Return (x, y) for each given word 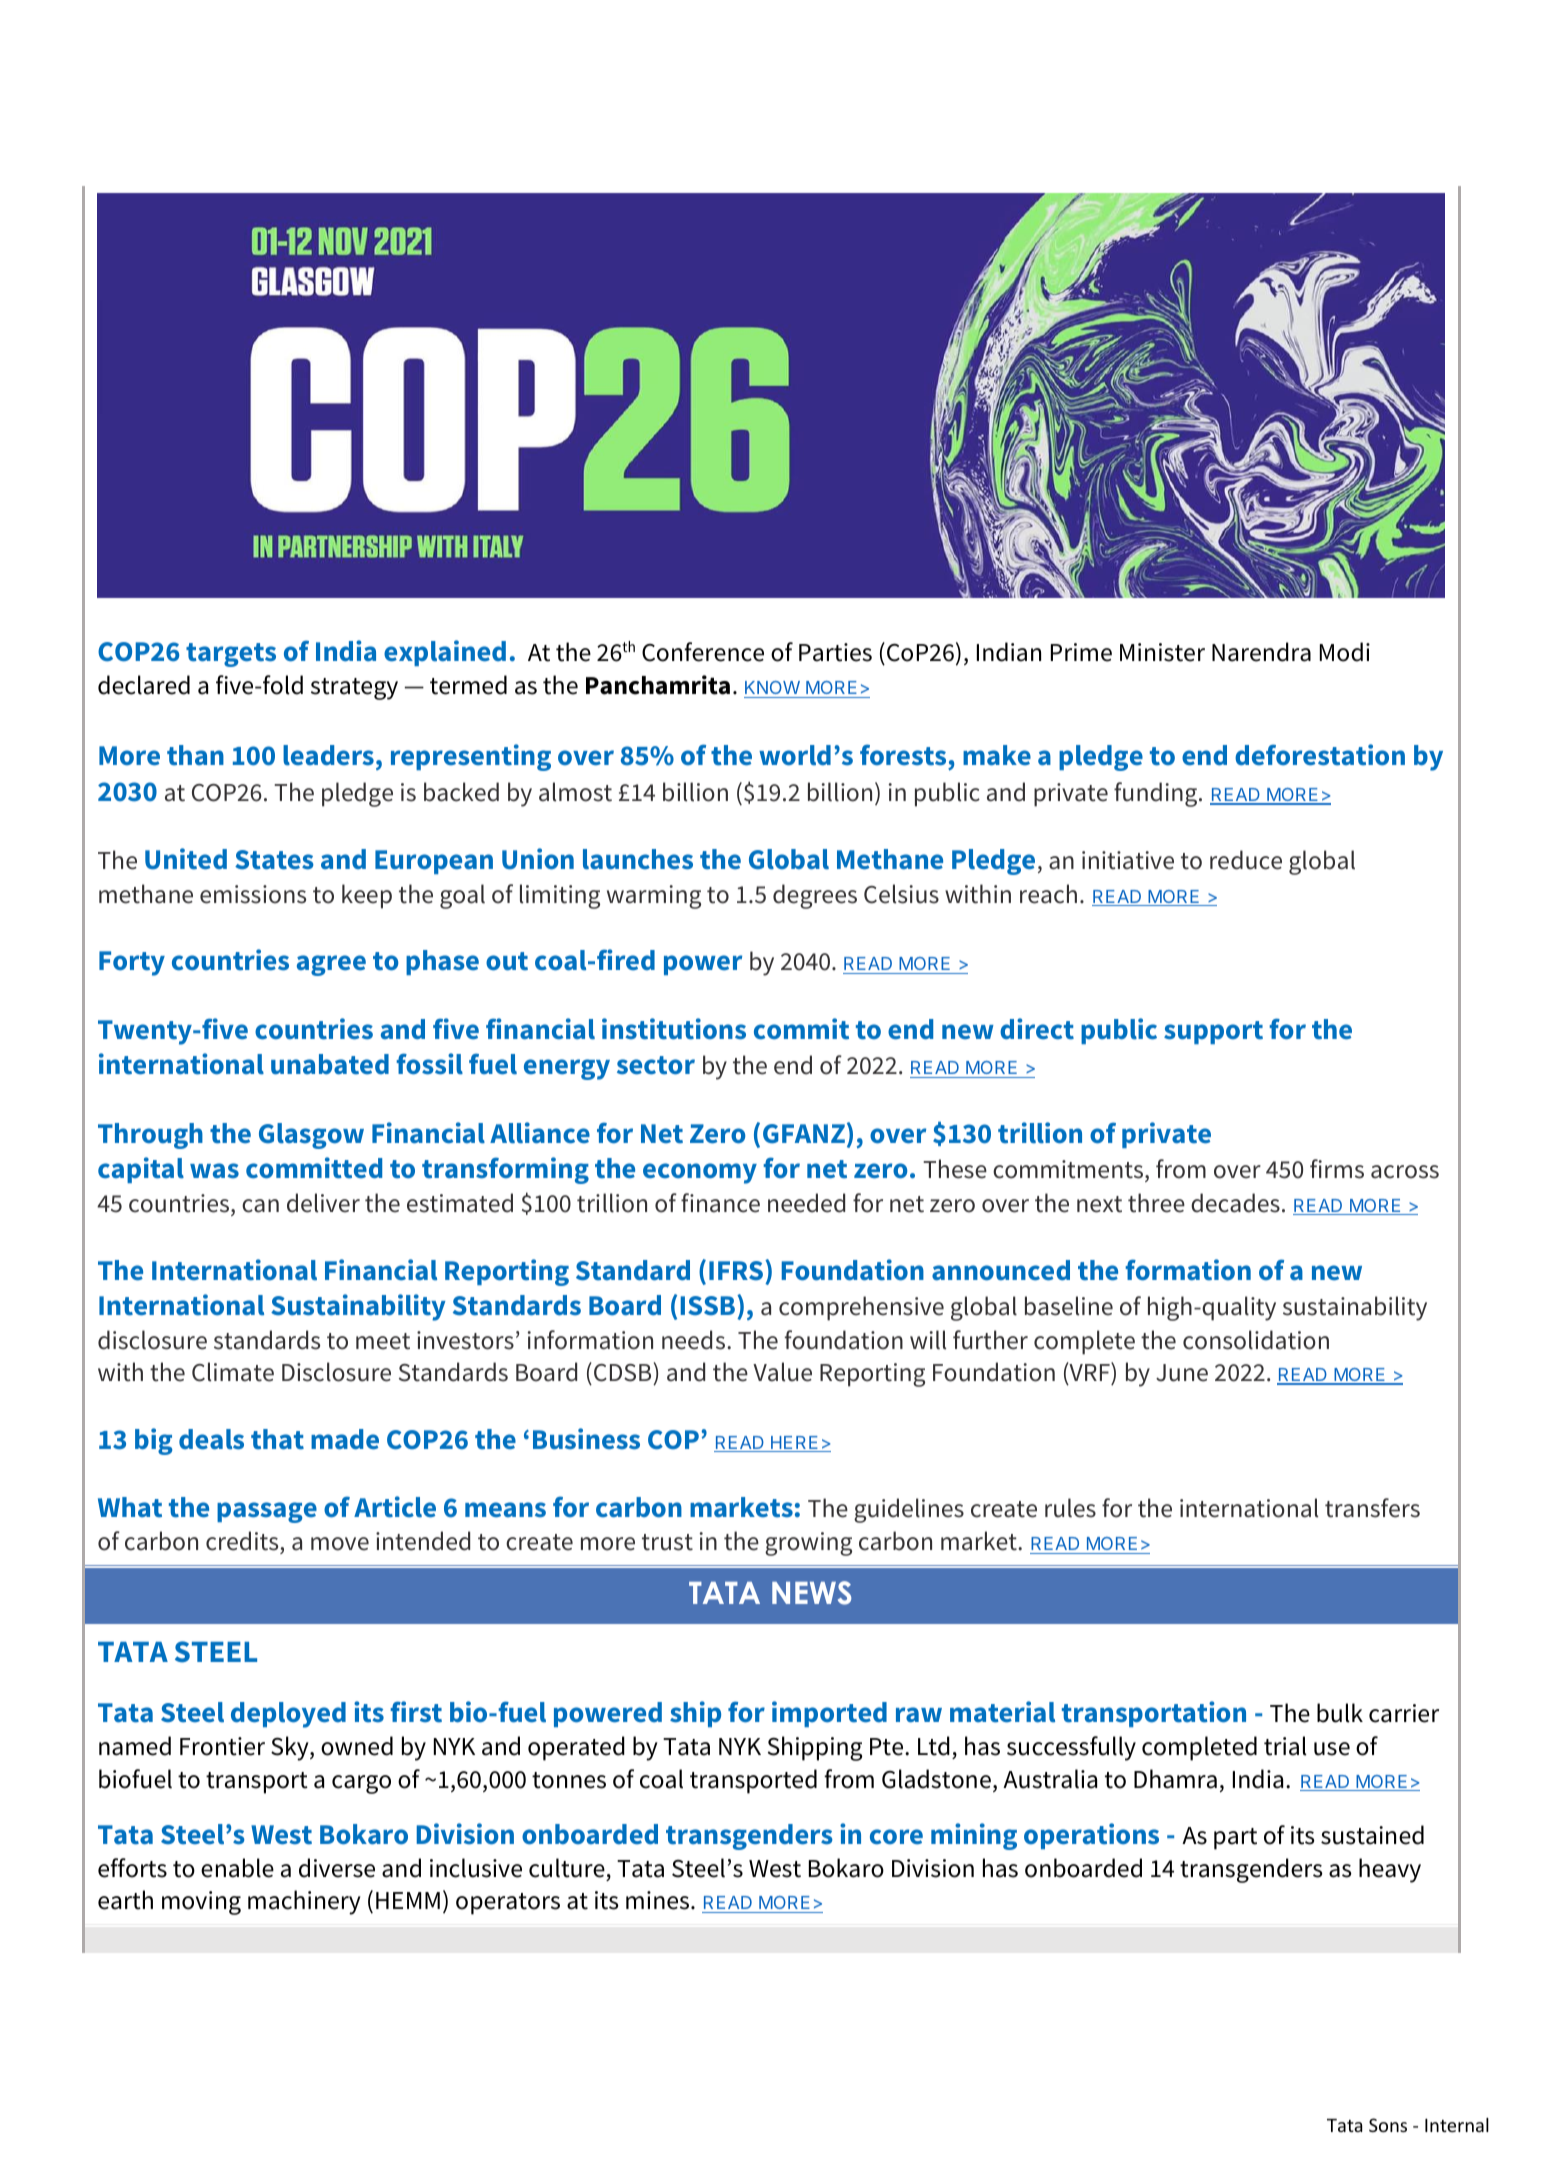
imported (829, 1714)
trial (1285, 1746)
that (277, 1439)
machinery (304, 1902)
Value (782, 1372)
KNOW (773, 689)
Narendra (1261, 652)
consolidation (1256, 1340)
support (1213, 1032)
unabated (330, 1064)
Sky (291, 1748)
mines (659, 1900)
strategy (354, 689)
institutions (674, 1029)
